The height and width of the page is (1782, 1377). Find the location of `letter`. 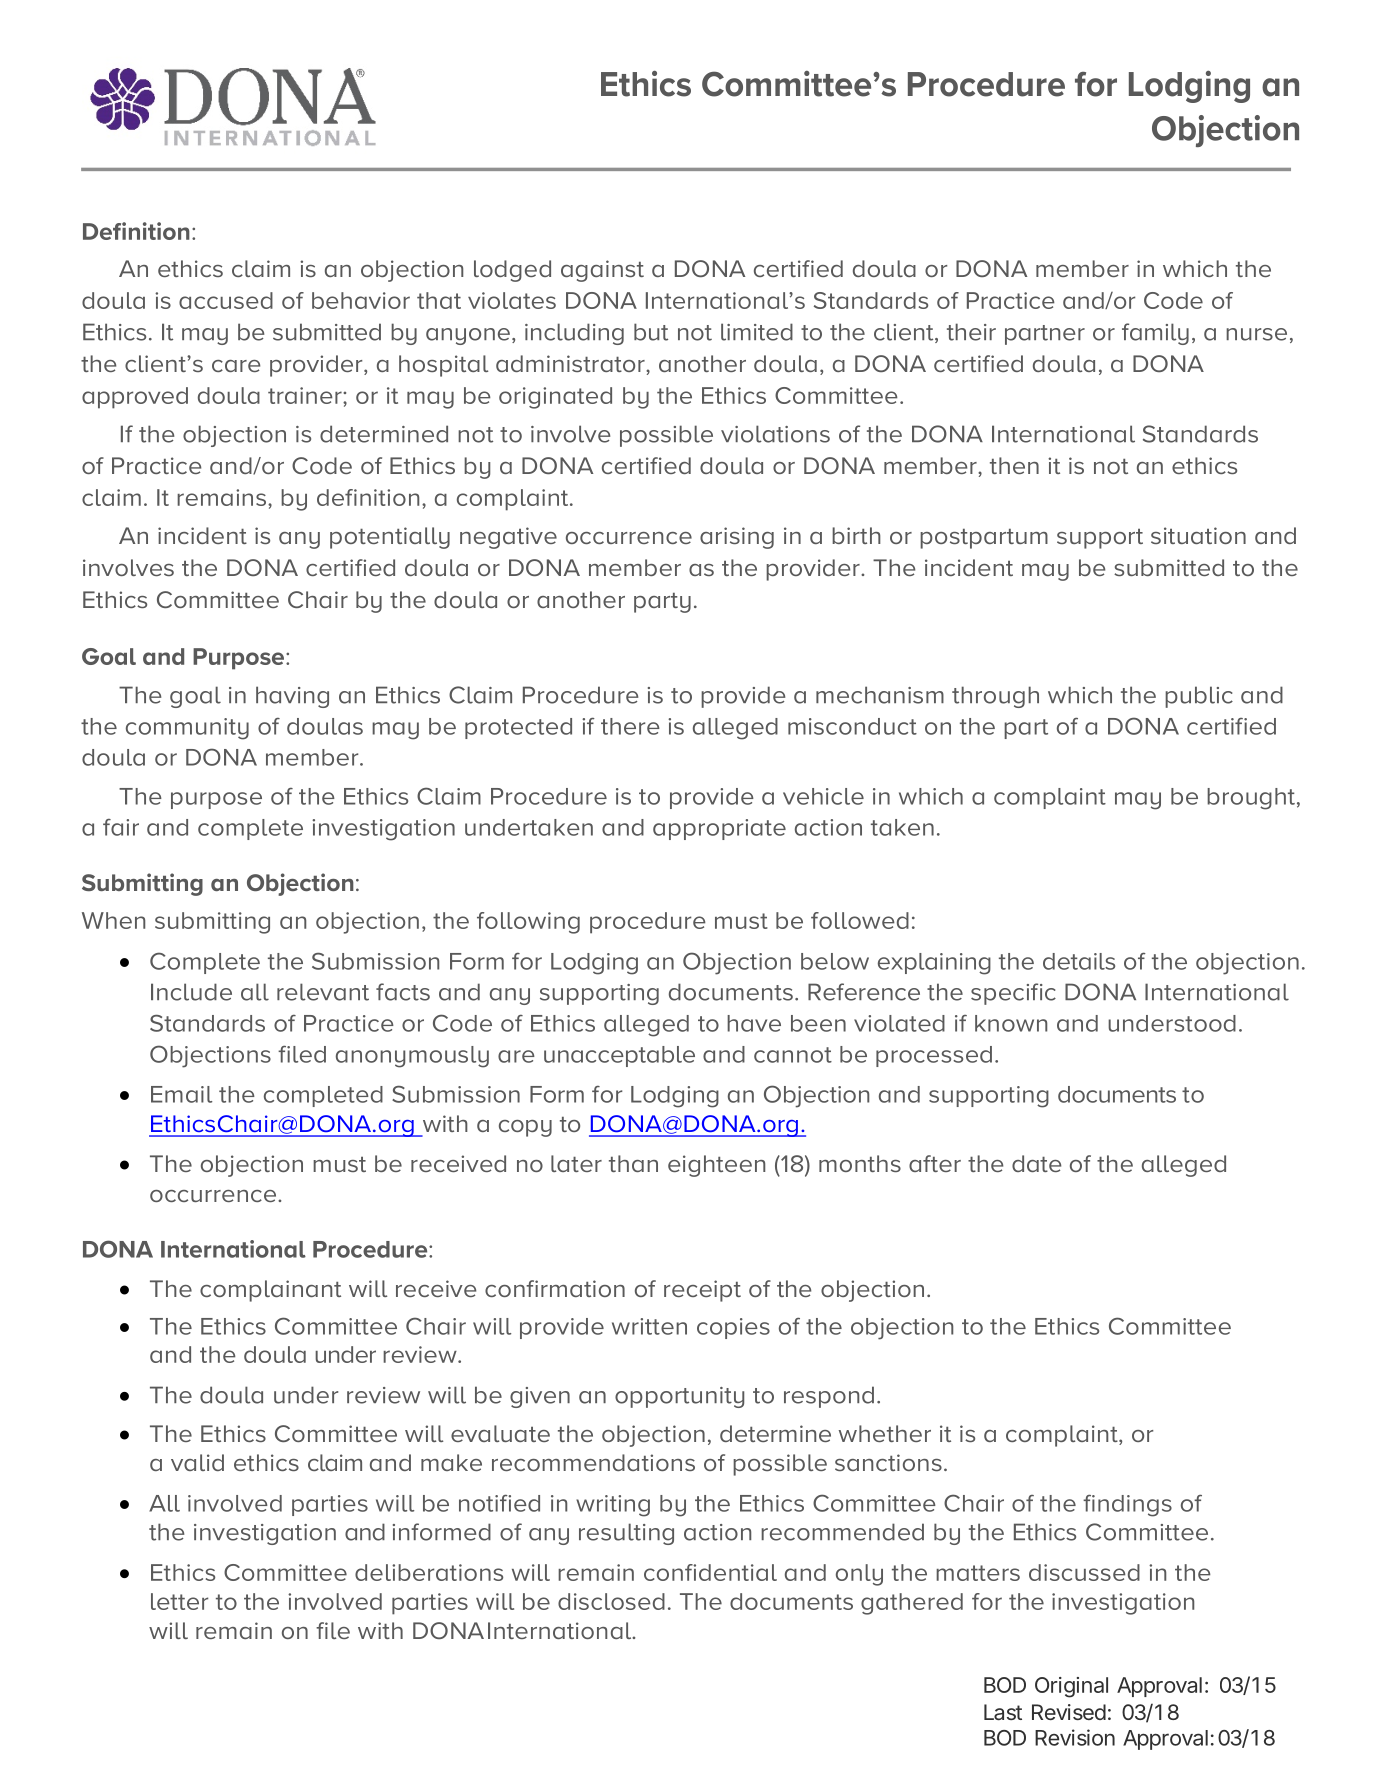

letter is located at coordinates (179, 1601).
